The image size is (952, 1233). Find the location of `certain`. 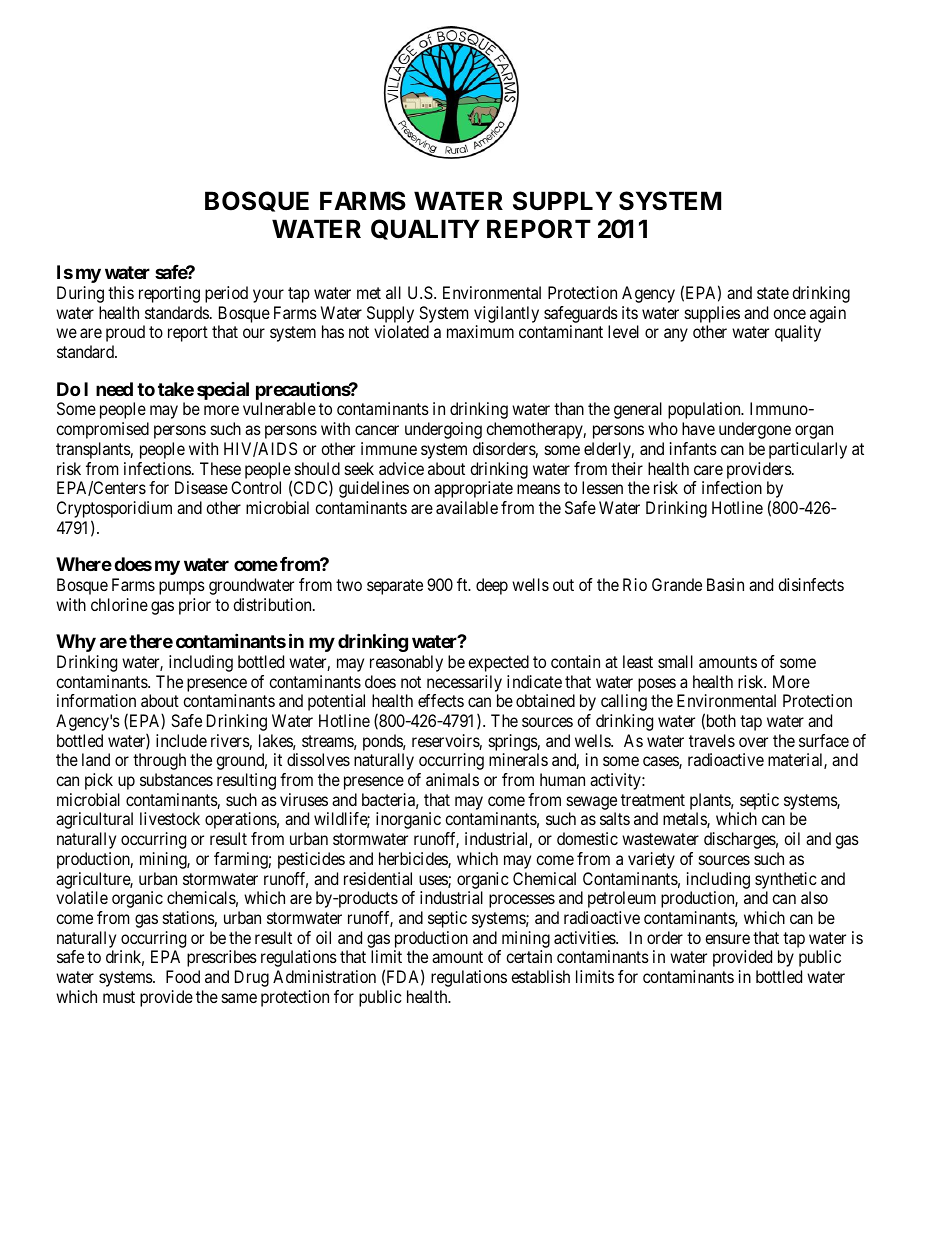

certain is located at coordinates (529, 956).
